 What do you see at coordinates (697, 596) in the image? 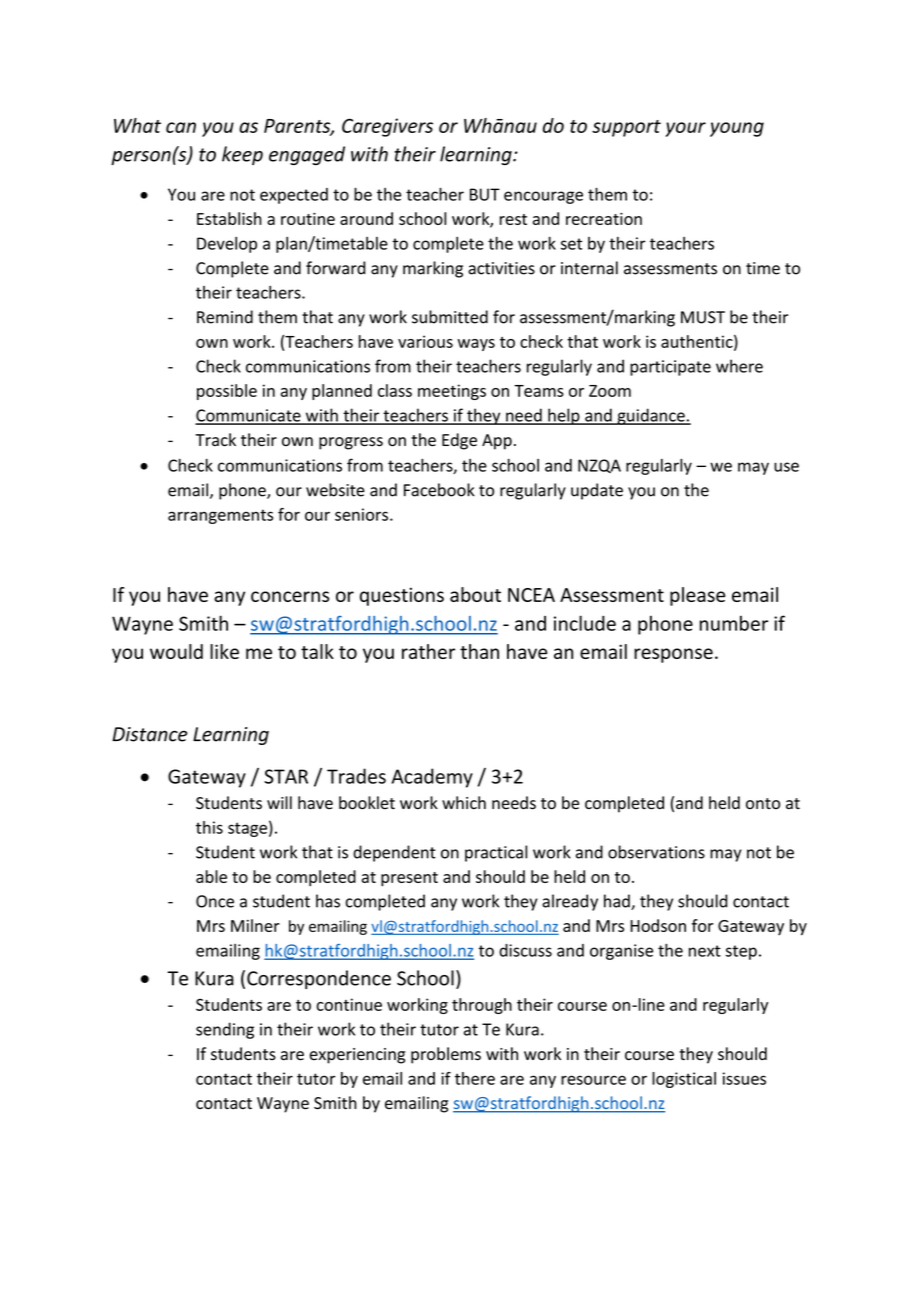
I see `please` at bounding box center [697, 596].
